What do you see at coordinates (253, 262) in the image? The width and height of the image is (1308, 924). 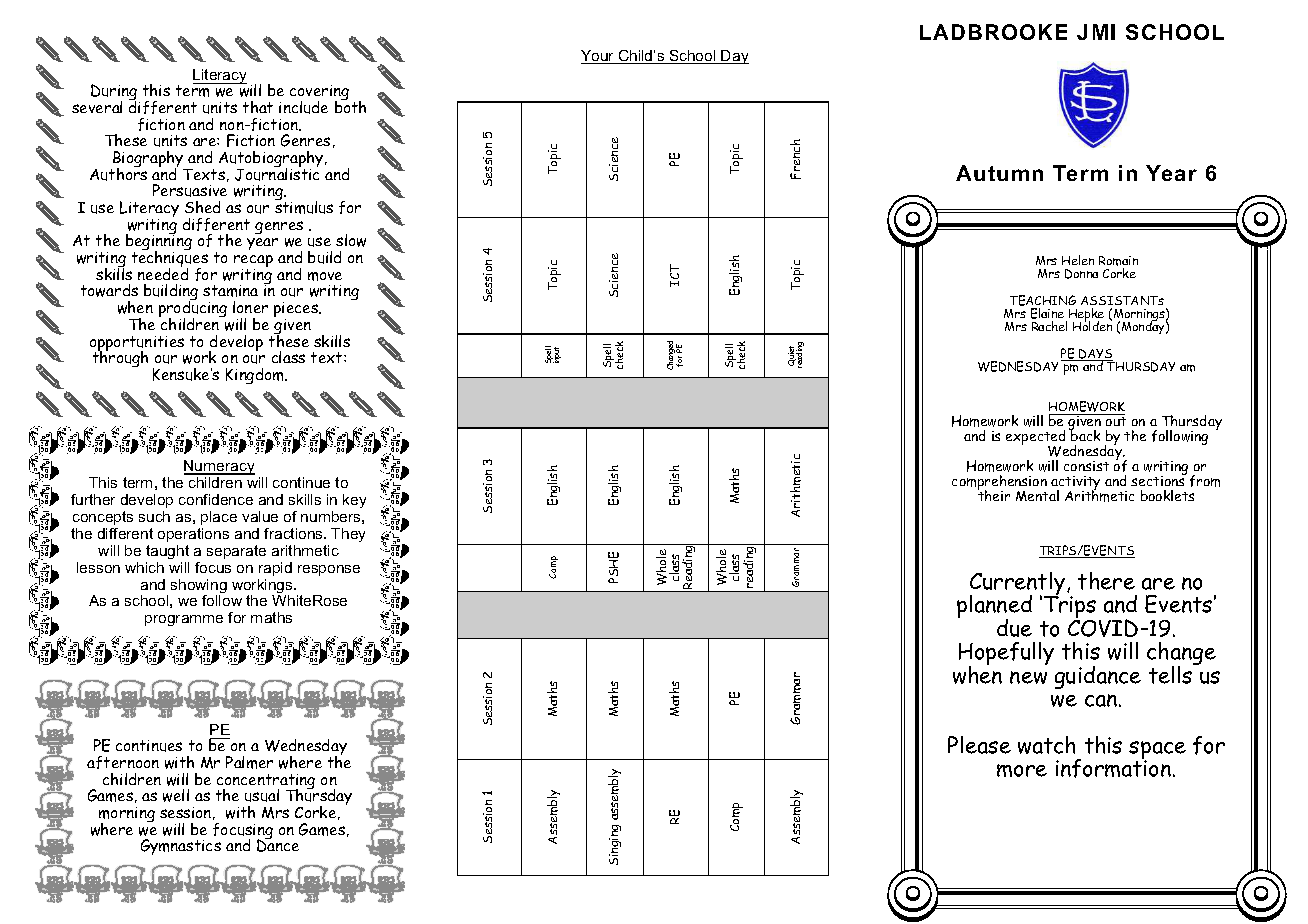 I see `recap` at bounding box center [253, 262].
